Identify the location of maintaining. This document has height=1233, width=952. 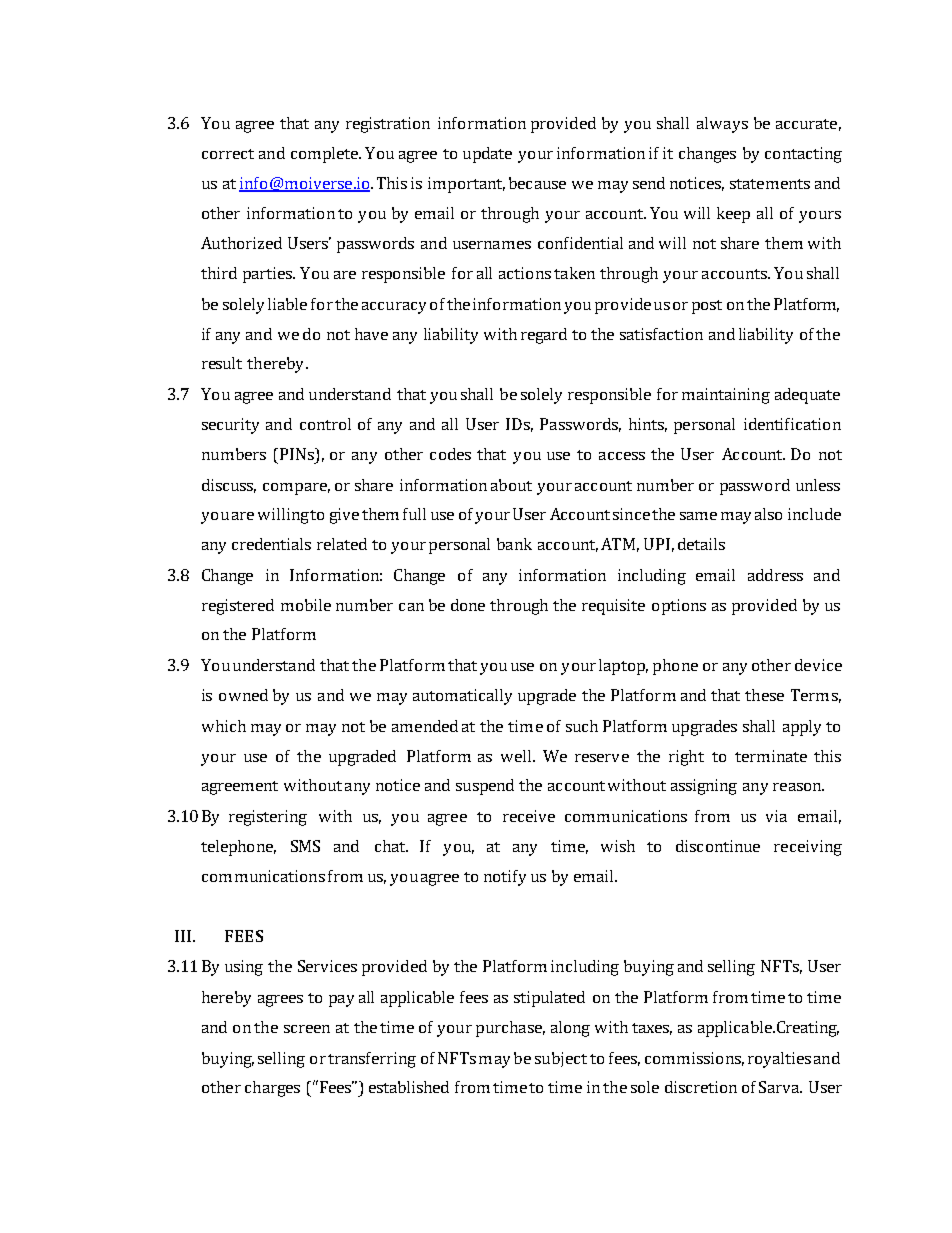
(726, 396).
